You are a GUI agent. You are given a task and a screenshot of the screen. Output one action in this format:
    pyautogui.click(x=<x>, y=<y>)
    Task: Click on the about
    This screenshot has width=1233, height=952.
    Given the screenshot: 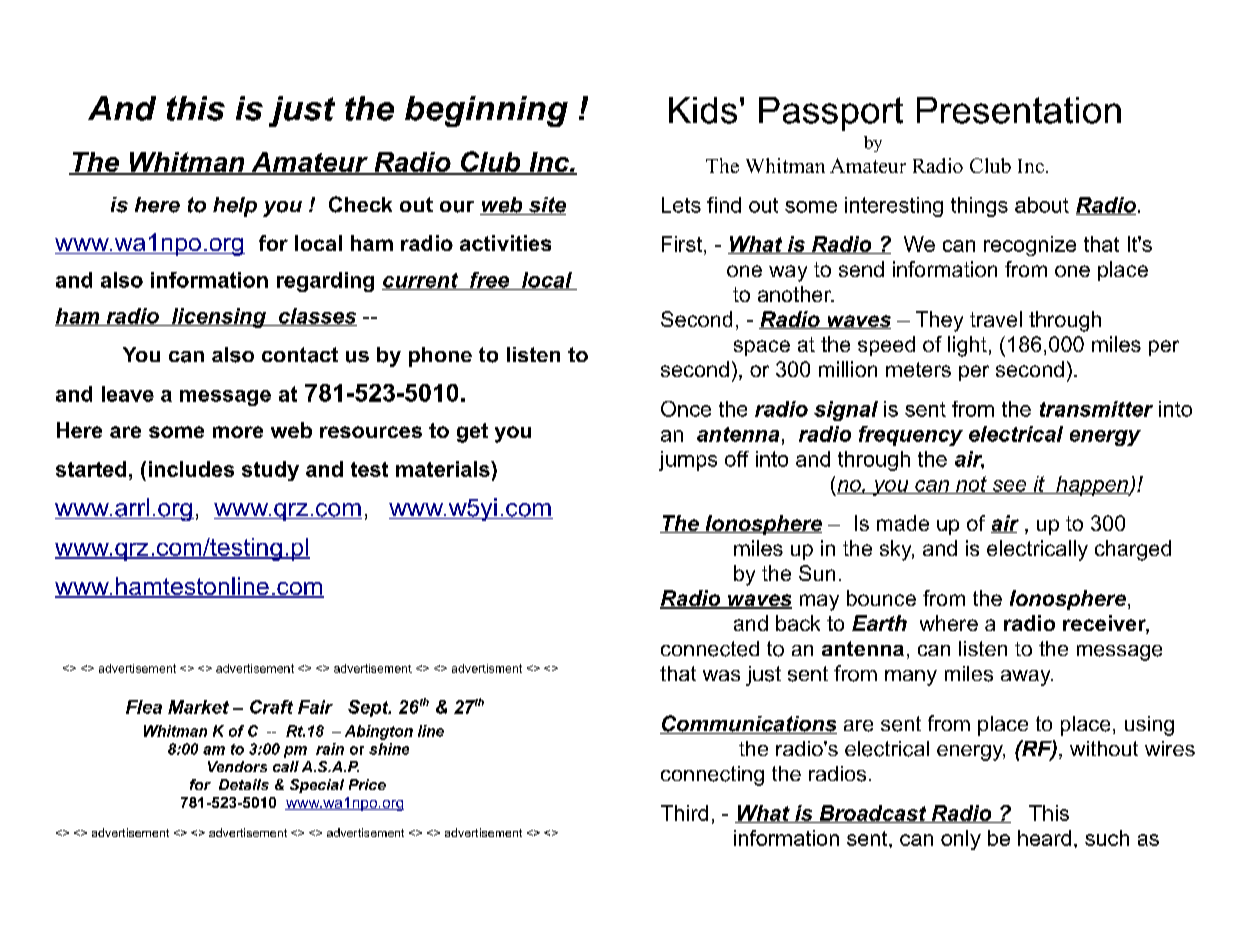 What is the action you would take?
    pyautogui.click(x=1042, y=205)
